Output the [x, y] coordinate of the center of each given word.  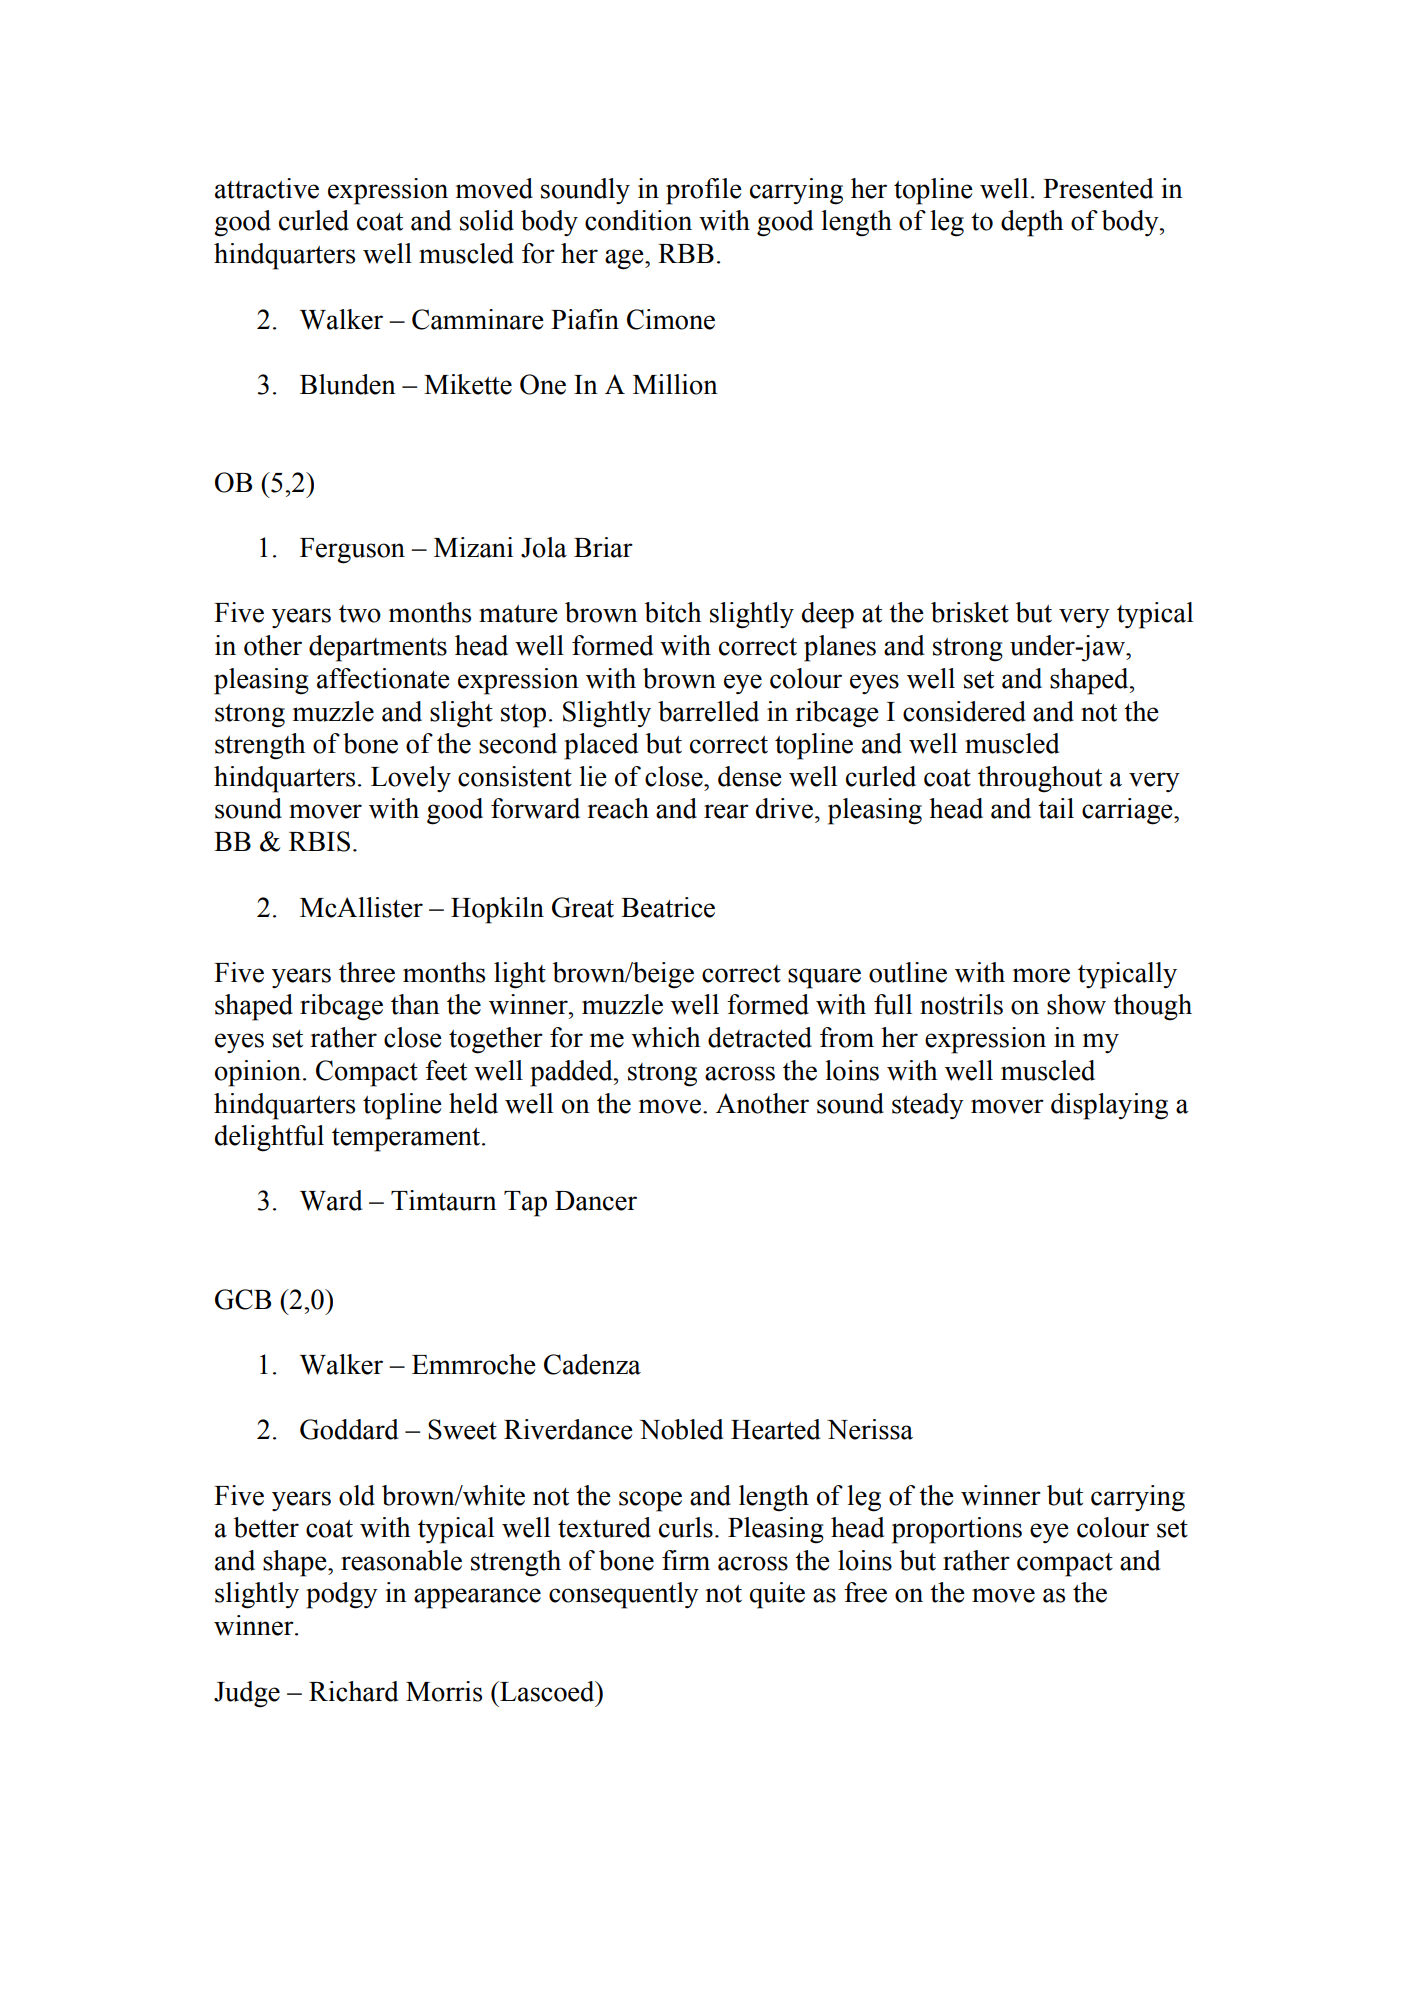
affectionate [383, 678]
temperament [407, 1140]
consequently [624, 1595]
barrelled [708, 711]
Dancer [596, 1201]
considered [964, 711]
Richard [353, 1691]
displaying [1109, 1106]
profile [704, 191]
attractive [267, 188]
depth [1032, 223]
